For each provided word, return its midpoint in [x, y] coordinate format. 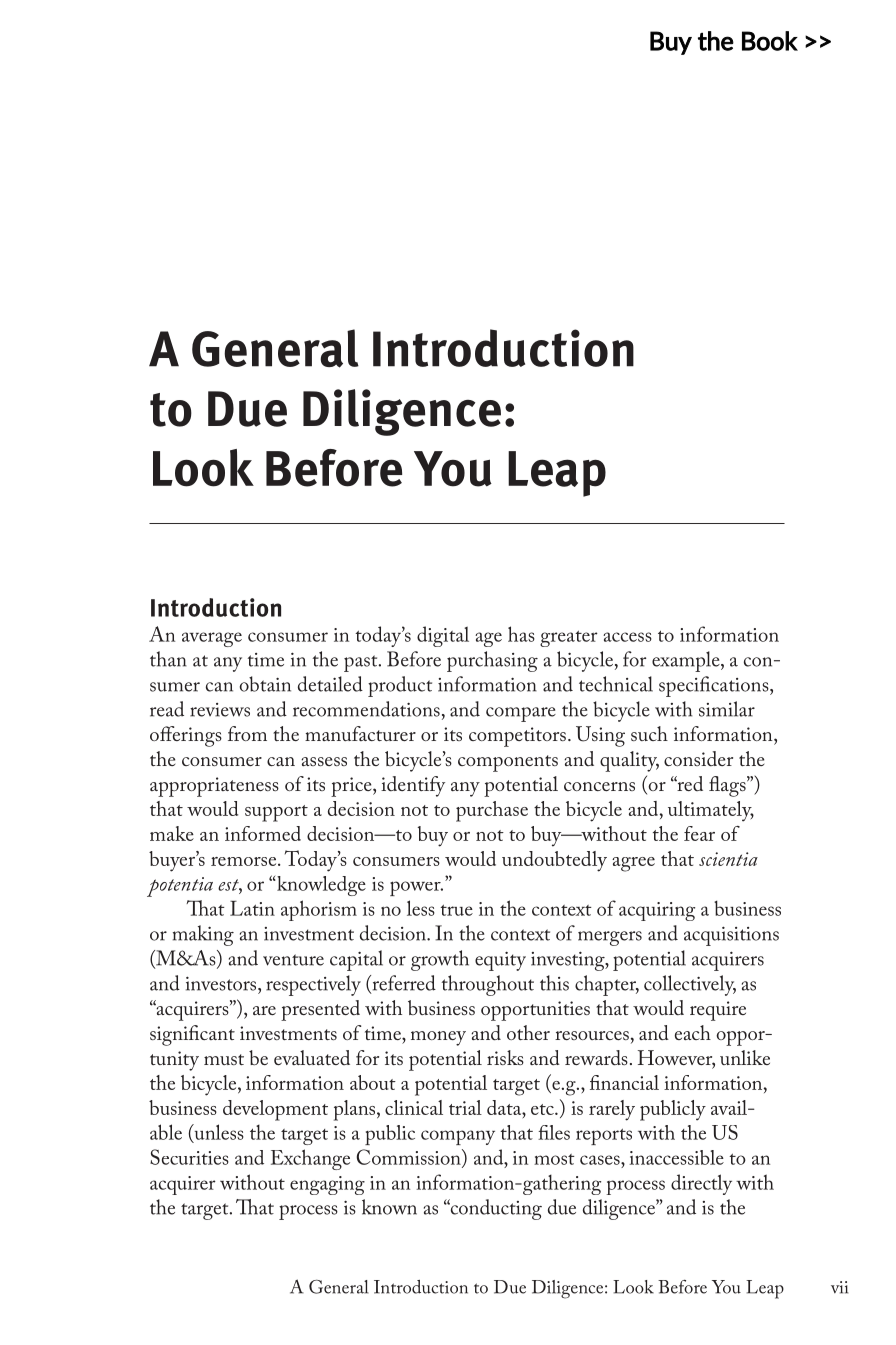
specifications [715, 686]
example [687, 661]
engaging [327, 1185]
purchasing [492, 661]
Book [770, 41]
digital [443, 636]
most [554, 1159]
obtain [265, 684]
